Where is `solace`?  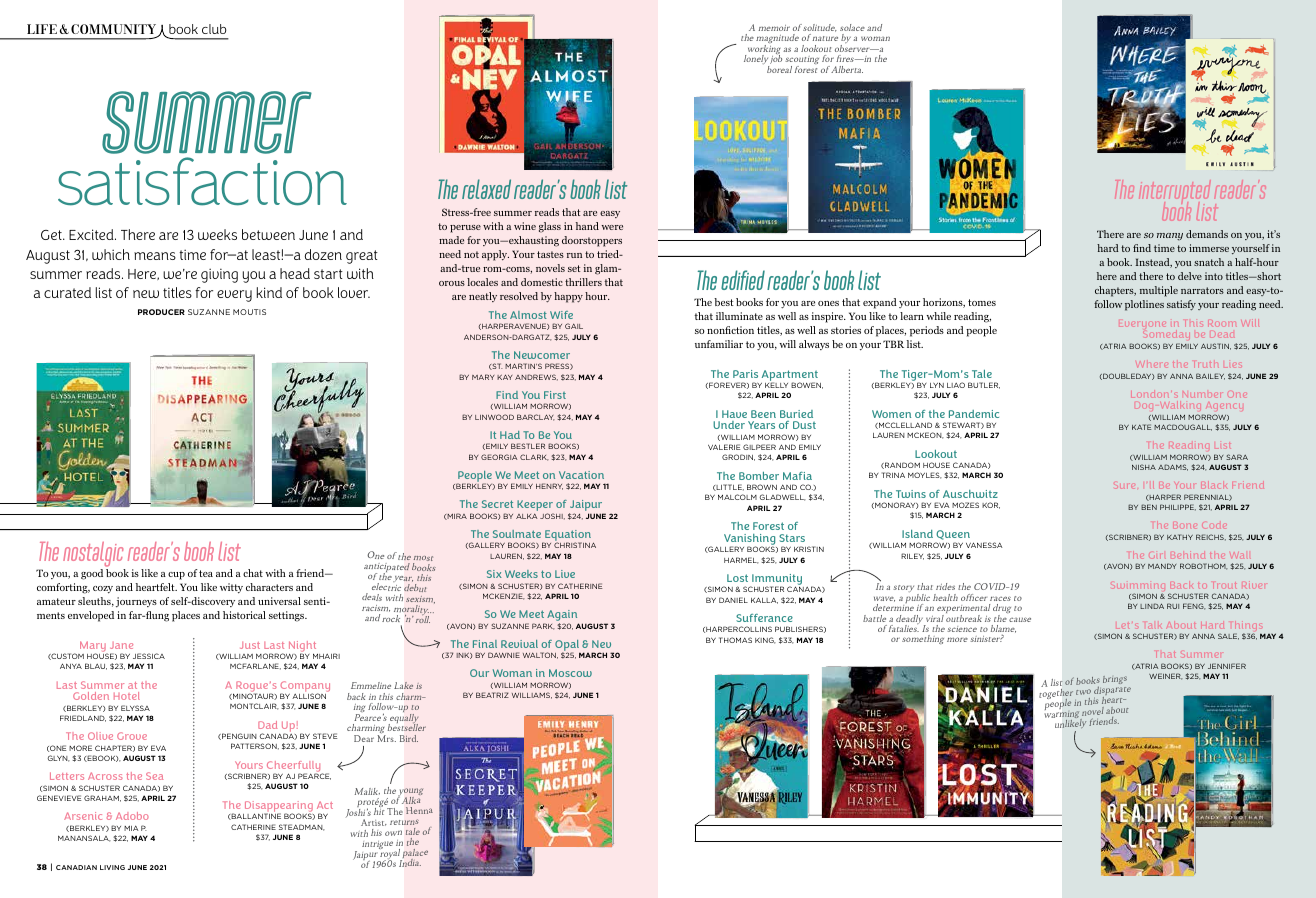
solace is located at coordinates (852, 27).
